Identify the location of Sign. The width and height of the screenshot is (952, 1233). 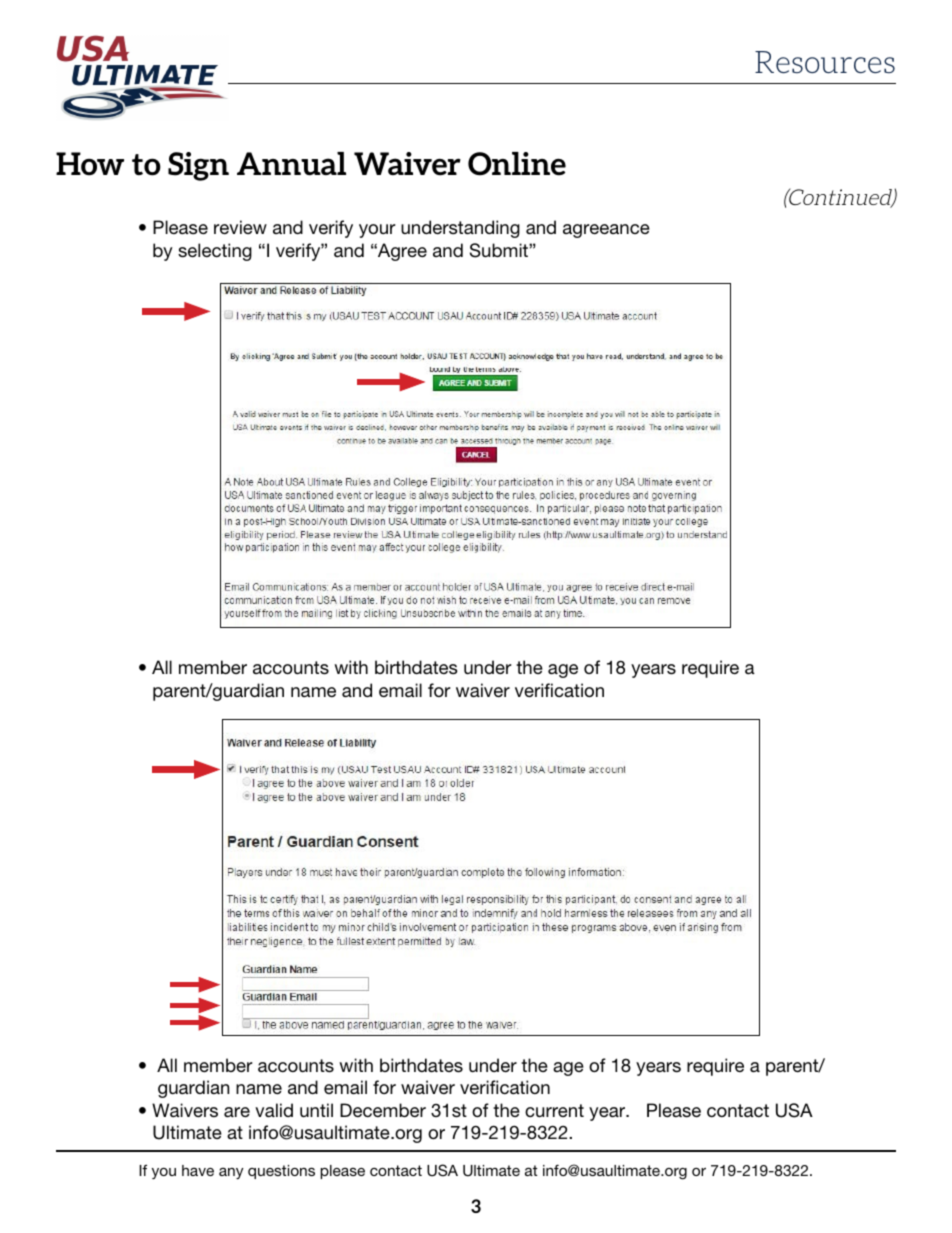
(198, 166).
